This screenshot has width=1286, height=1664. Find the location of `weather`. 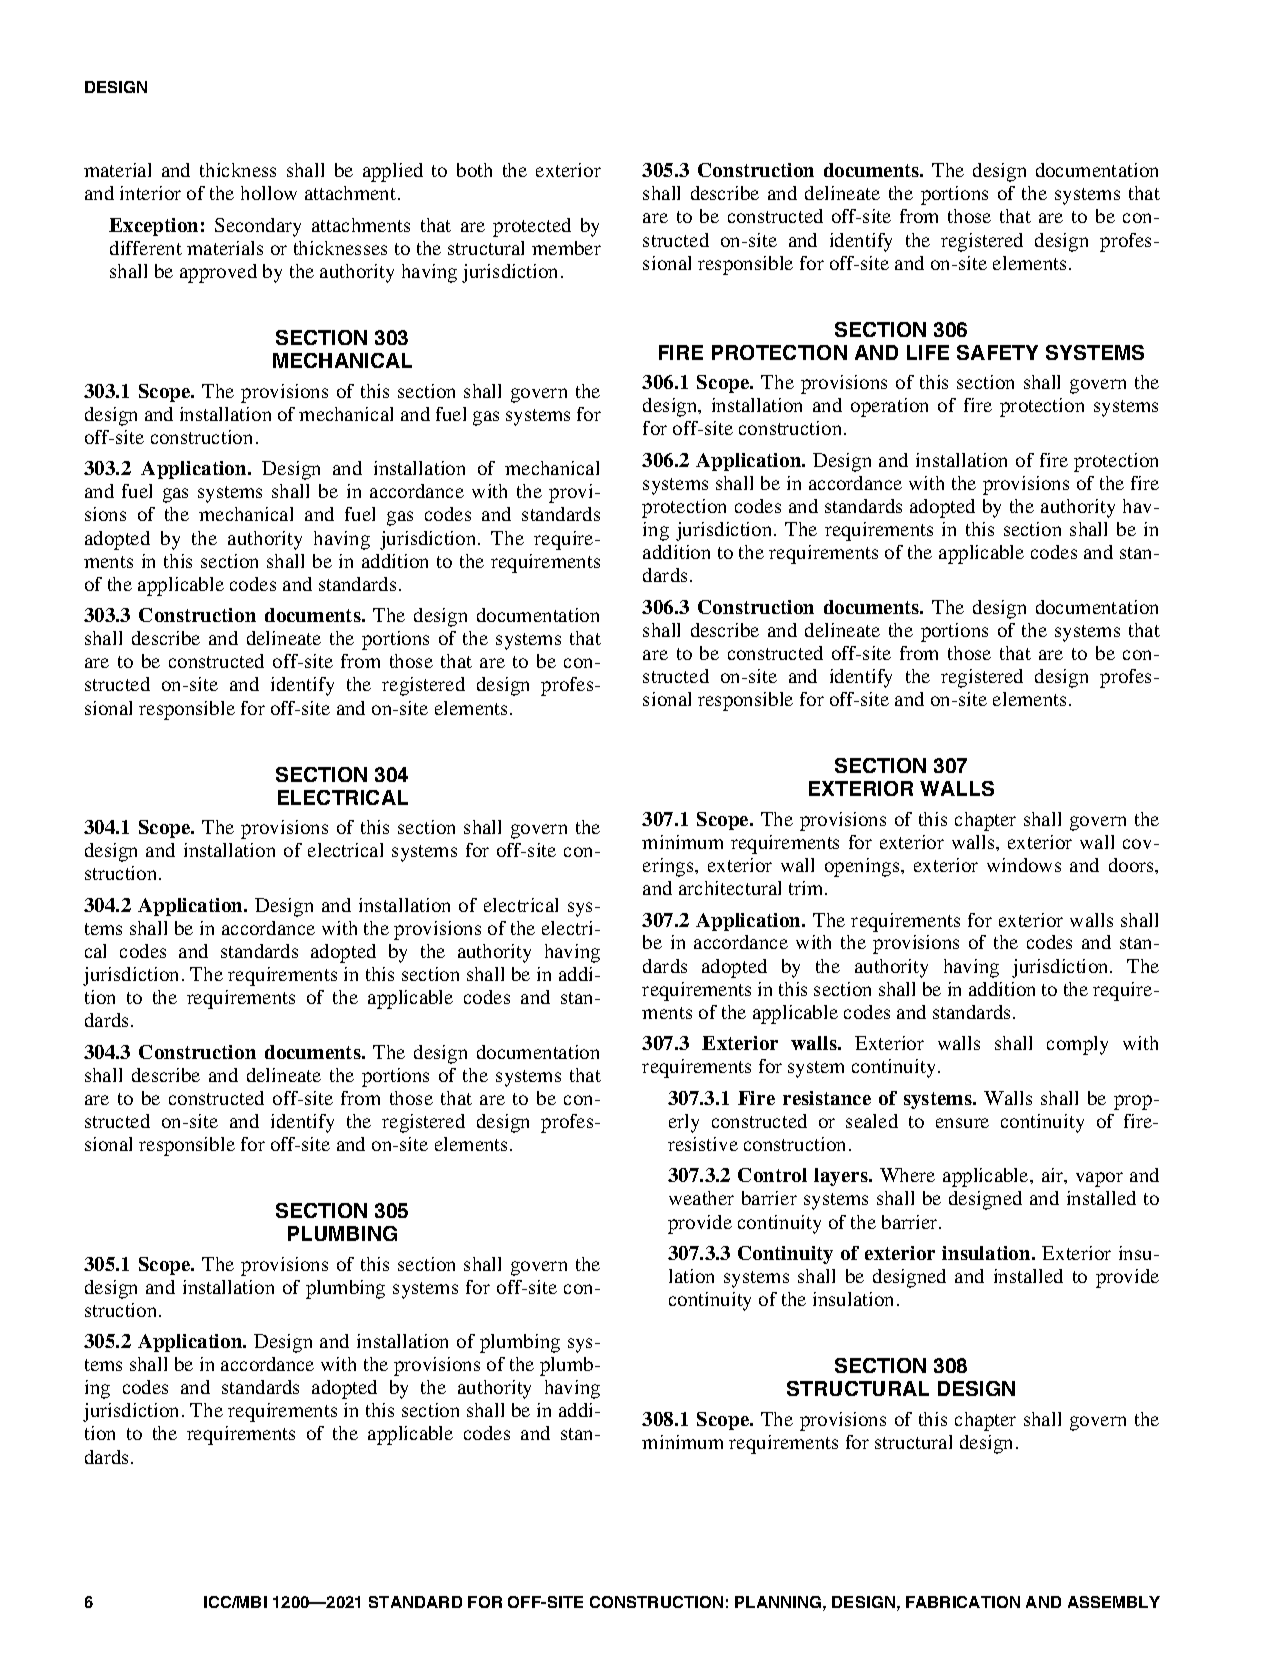

weather is located at coordinates (701, 1198).
